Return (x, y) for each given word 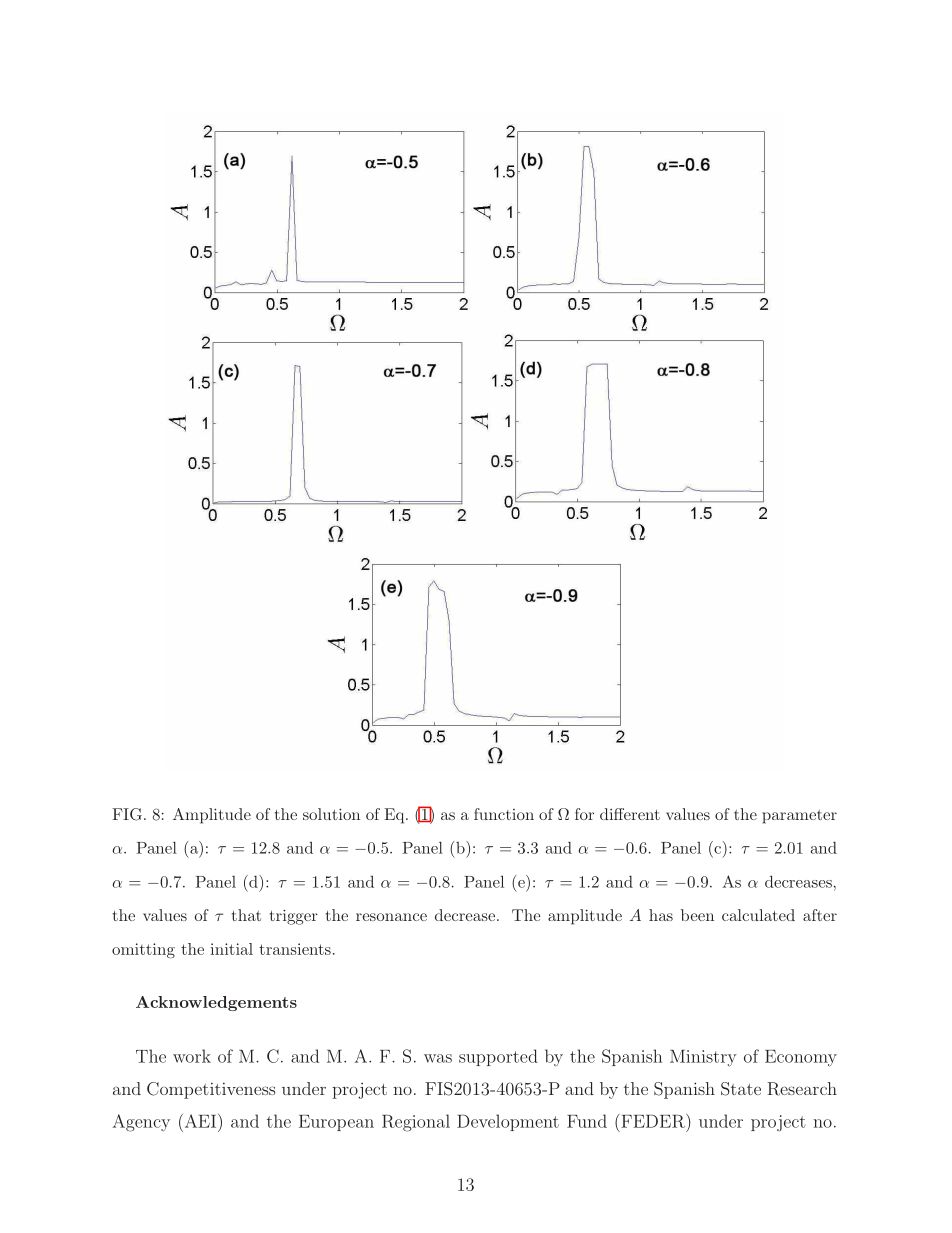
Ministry (703, 1058)
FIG (127, 814)
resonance (391, 917)
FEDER (654, 1121)
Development (508, 1122)
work (192, 1056)
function (504, 814)
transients (295, 949)
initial (231, 949)
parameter (799, 817)
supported (498, 1057)
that (246, 915)
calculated (758, 915)
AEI (200, 1121)
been (697, 915)
